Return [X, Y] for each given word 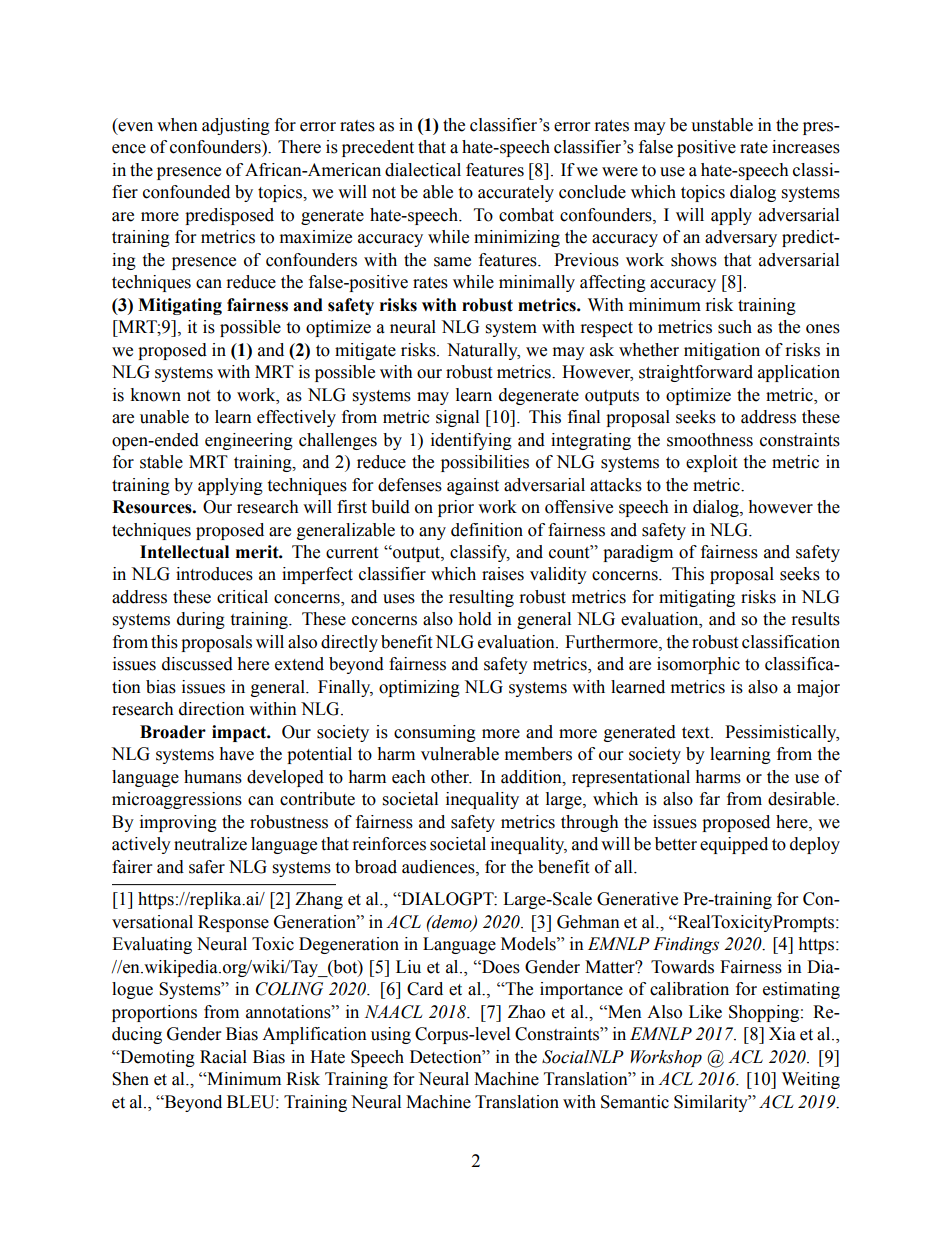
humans [213, 777]
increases [806, 147]
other [451, 777]
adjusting [236, 126]
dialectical [423, 170]
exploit [711, 463]
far [710, 799]
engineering [249, 441]
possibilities [485, 463]
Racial [223, 1057]
